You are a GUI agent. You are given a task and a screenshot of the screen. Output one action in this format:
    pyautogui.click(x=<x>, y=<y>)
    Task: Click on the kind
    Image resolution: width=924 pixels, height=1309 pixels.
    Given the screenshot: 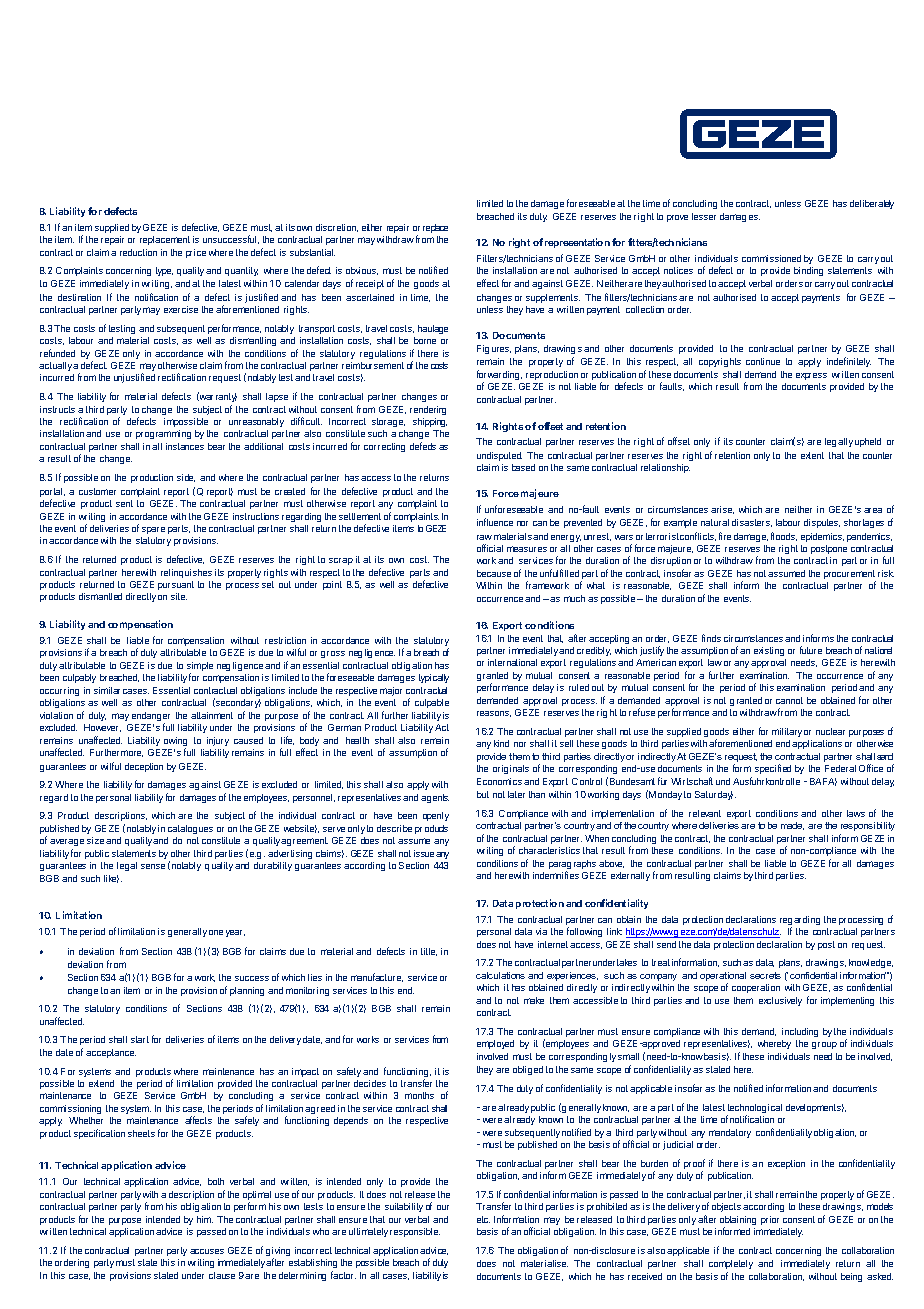 What is the action you would take?
    pyautogui.click(x=501, y=743)
